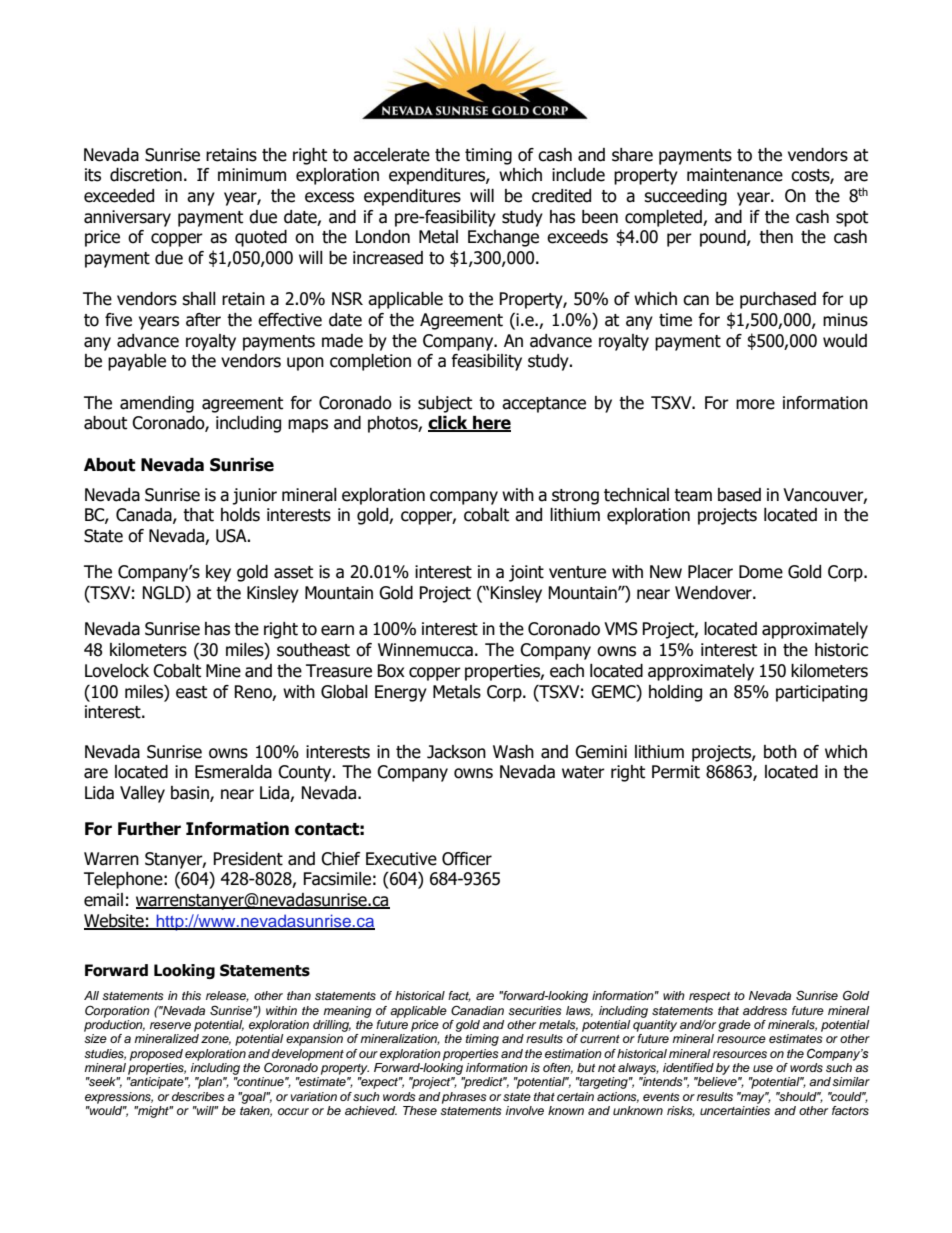  I want to click on Permit, so click(676, 772).
